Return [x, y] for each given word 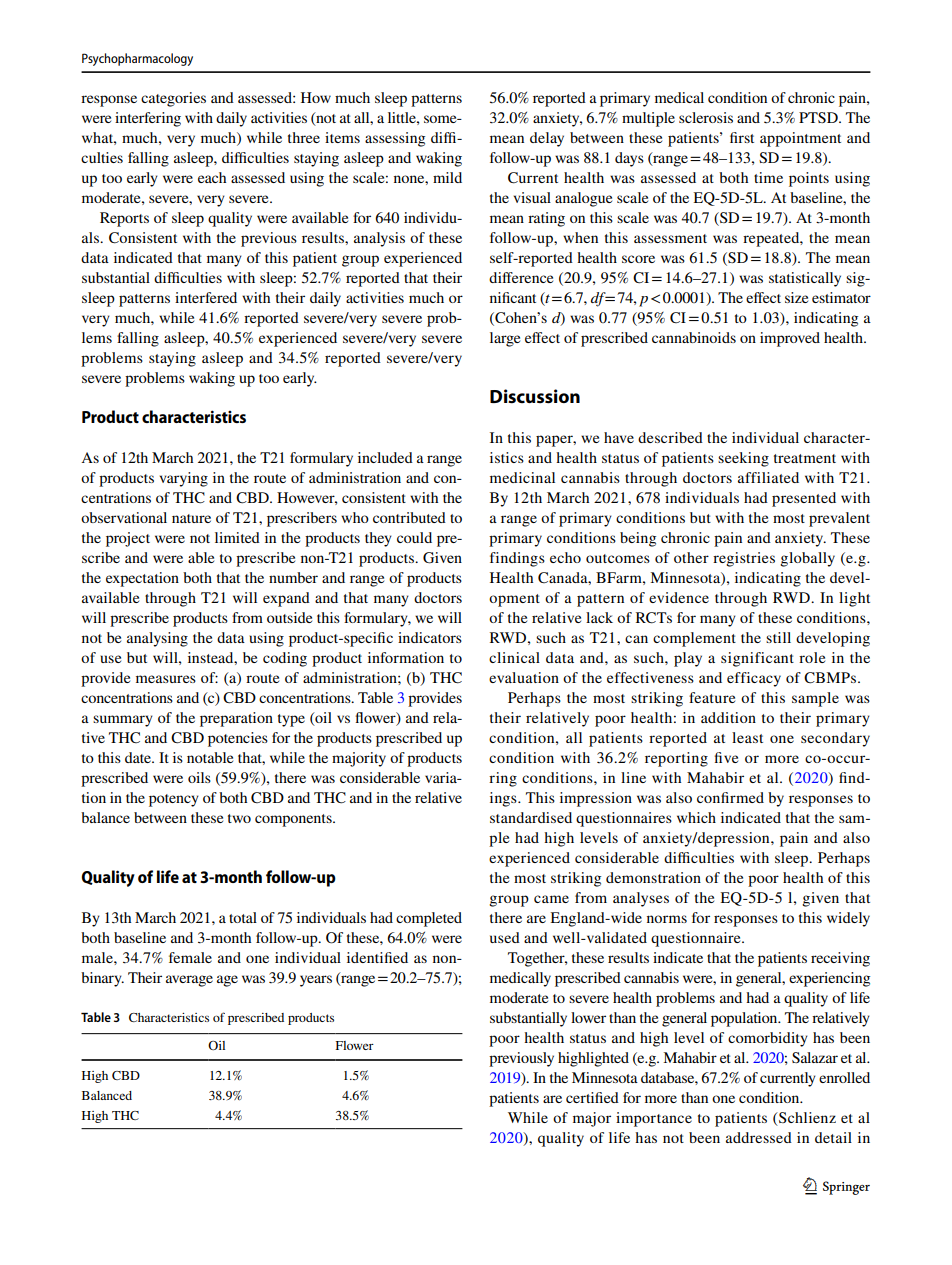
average [189, 981]
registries [744, 559]
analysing [157, 639]
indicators [430, 637]
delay [547, 139]
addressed [759, 1137]
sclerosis [706, 117]
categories [173, 99]
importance [654, 1119]
